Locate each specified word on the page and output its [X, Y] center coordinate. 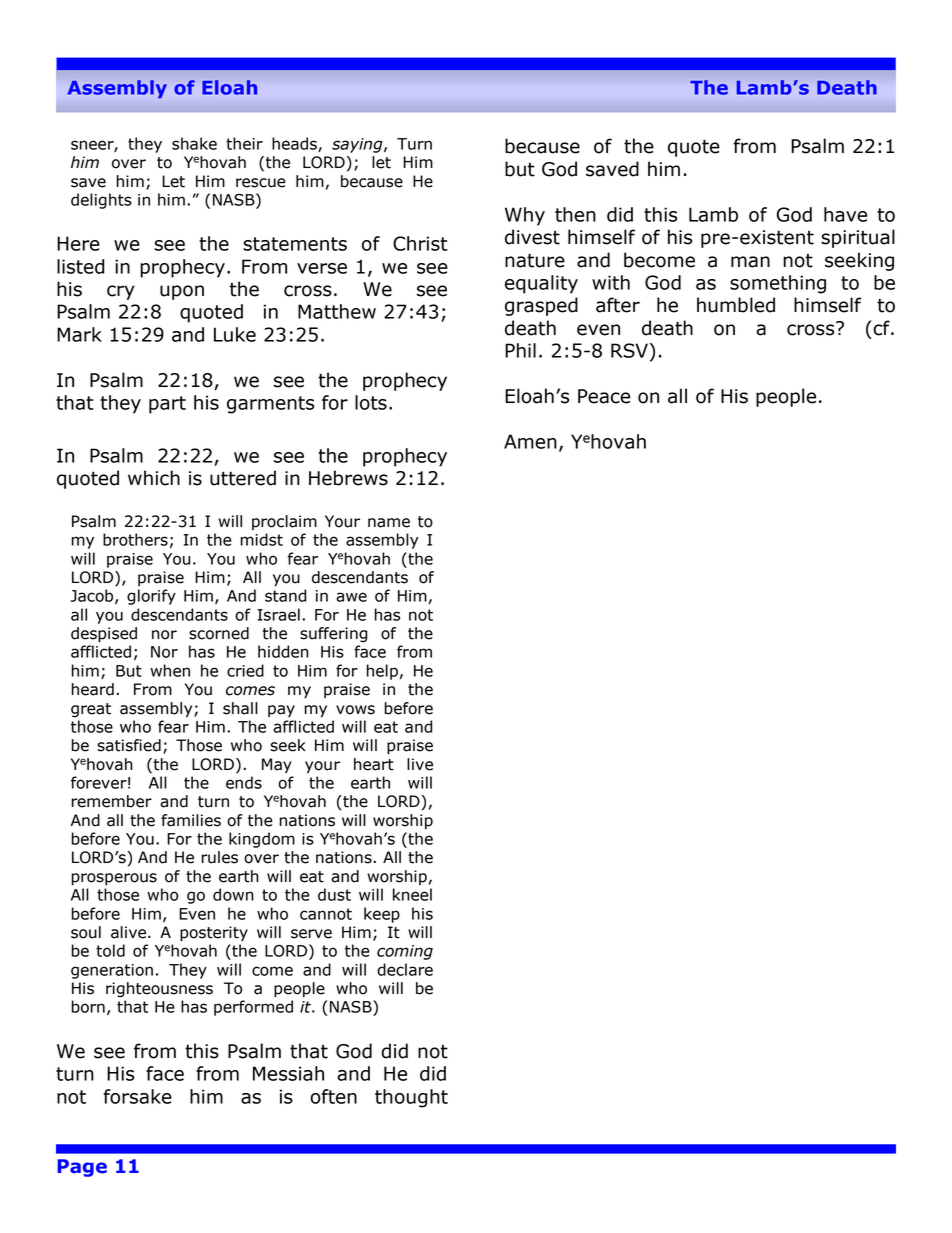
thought [411, 1098]
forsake [137, 1096]
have [845, 214]
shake [194, 143]
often [333, 1096]
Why [525, 216]
